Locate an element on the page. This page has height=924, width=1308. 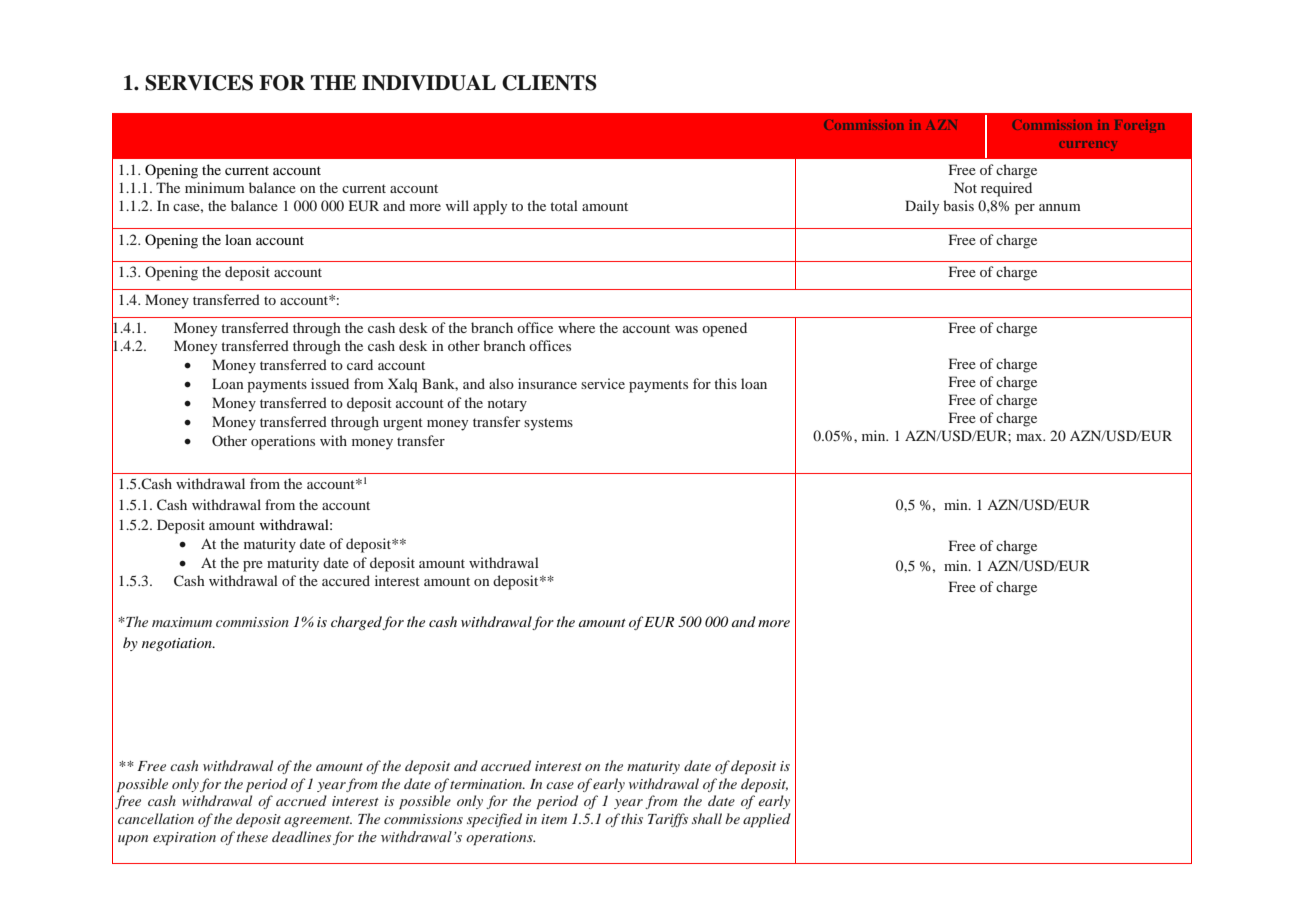
these is located at coordinates (252, 836).
